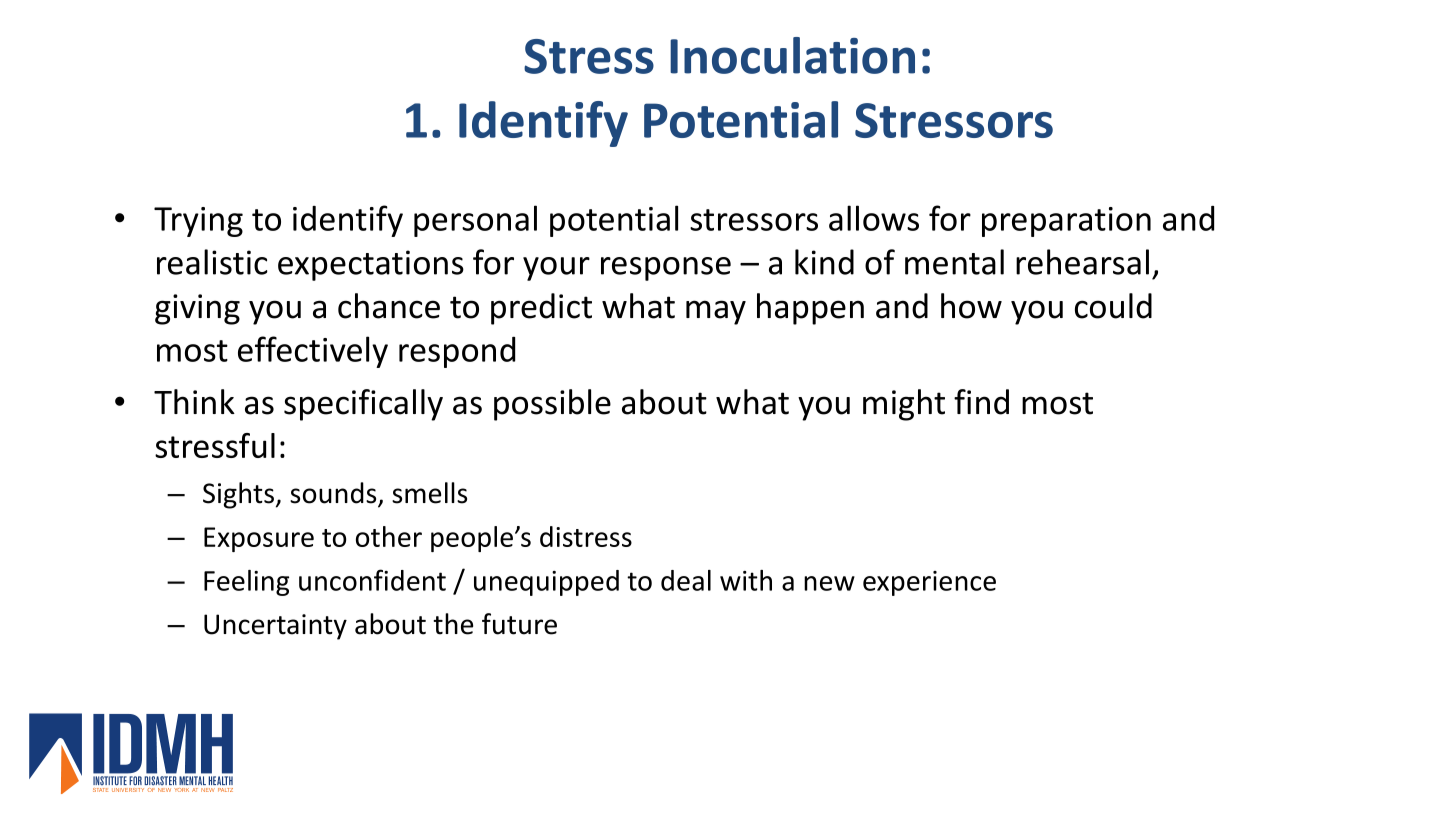  What do you see at coordinates (954, 262) in the image?
I see `mental` at bounding box center [954, 262].
